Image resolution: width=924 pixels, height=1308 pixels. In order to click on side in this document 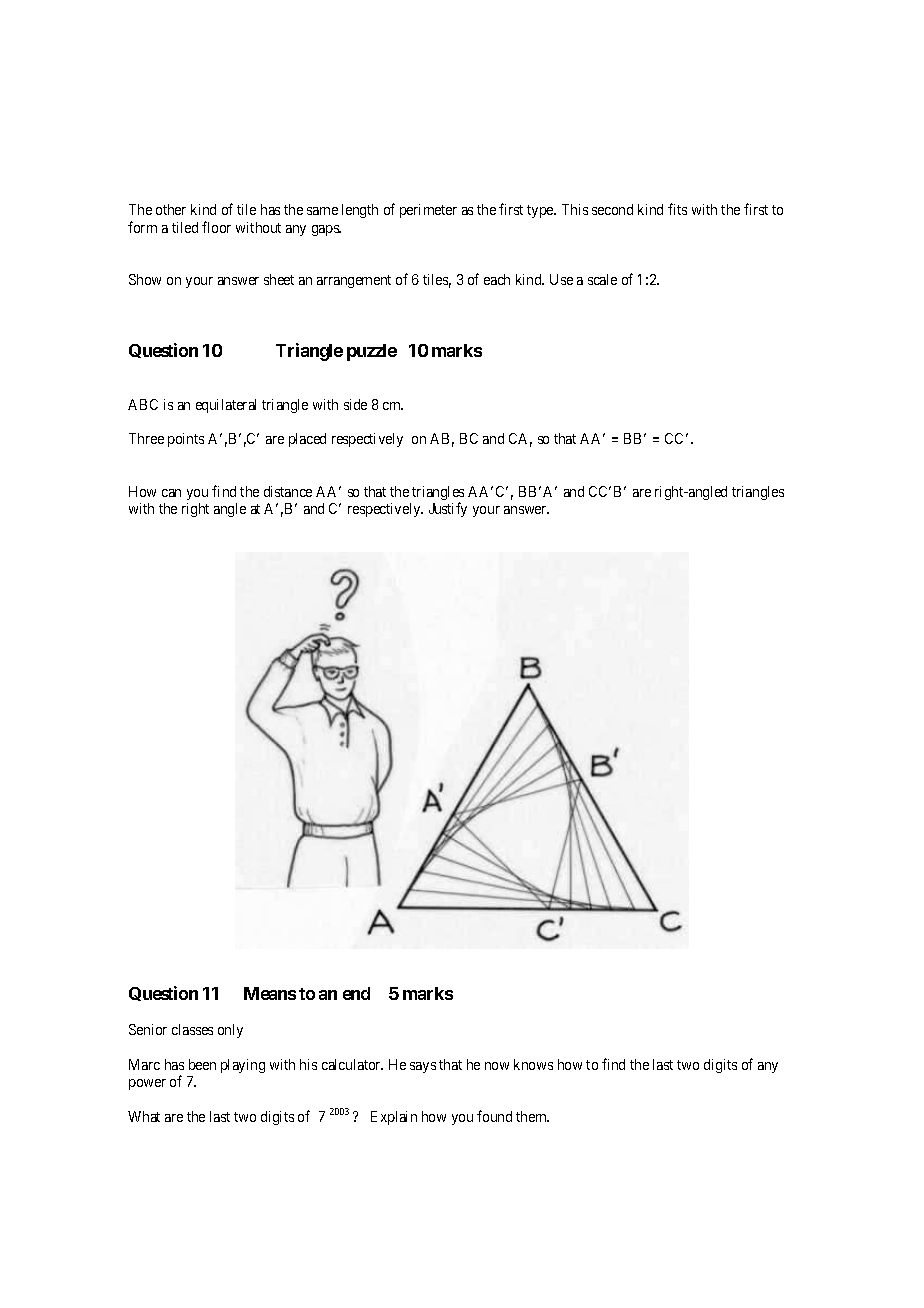, I will do `click(355, 404)`.
